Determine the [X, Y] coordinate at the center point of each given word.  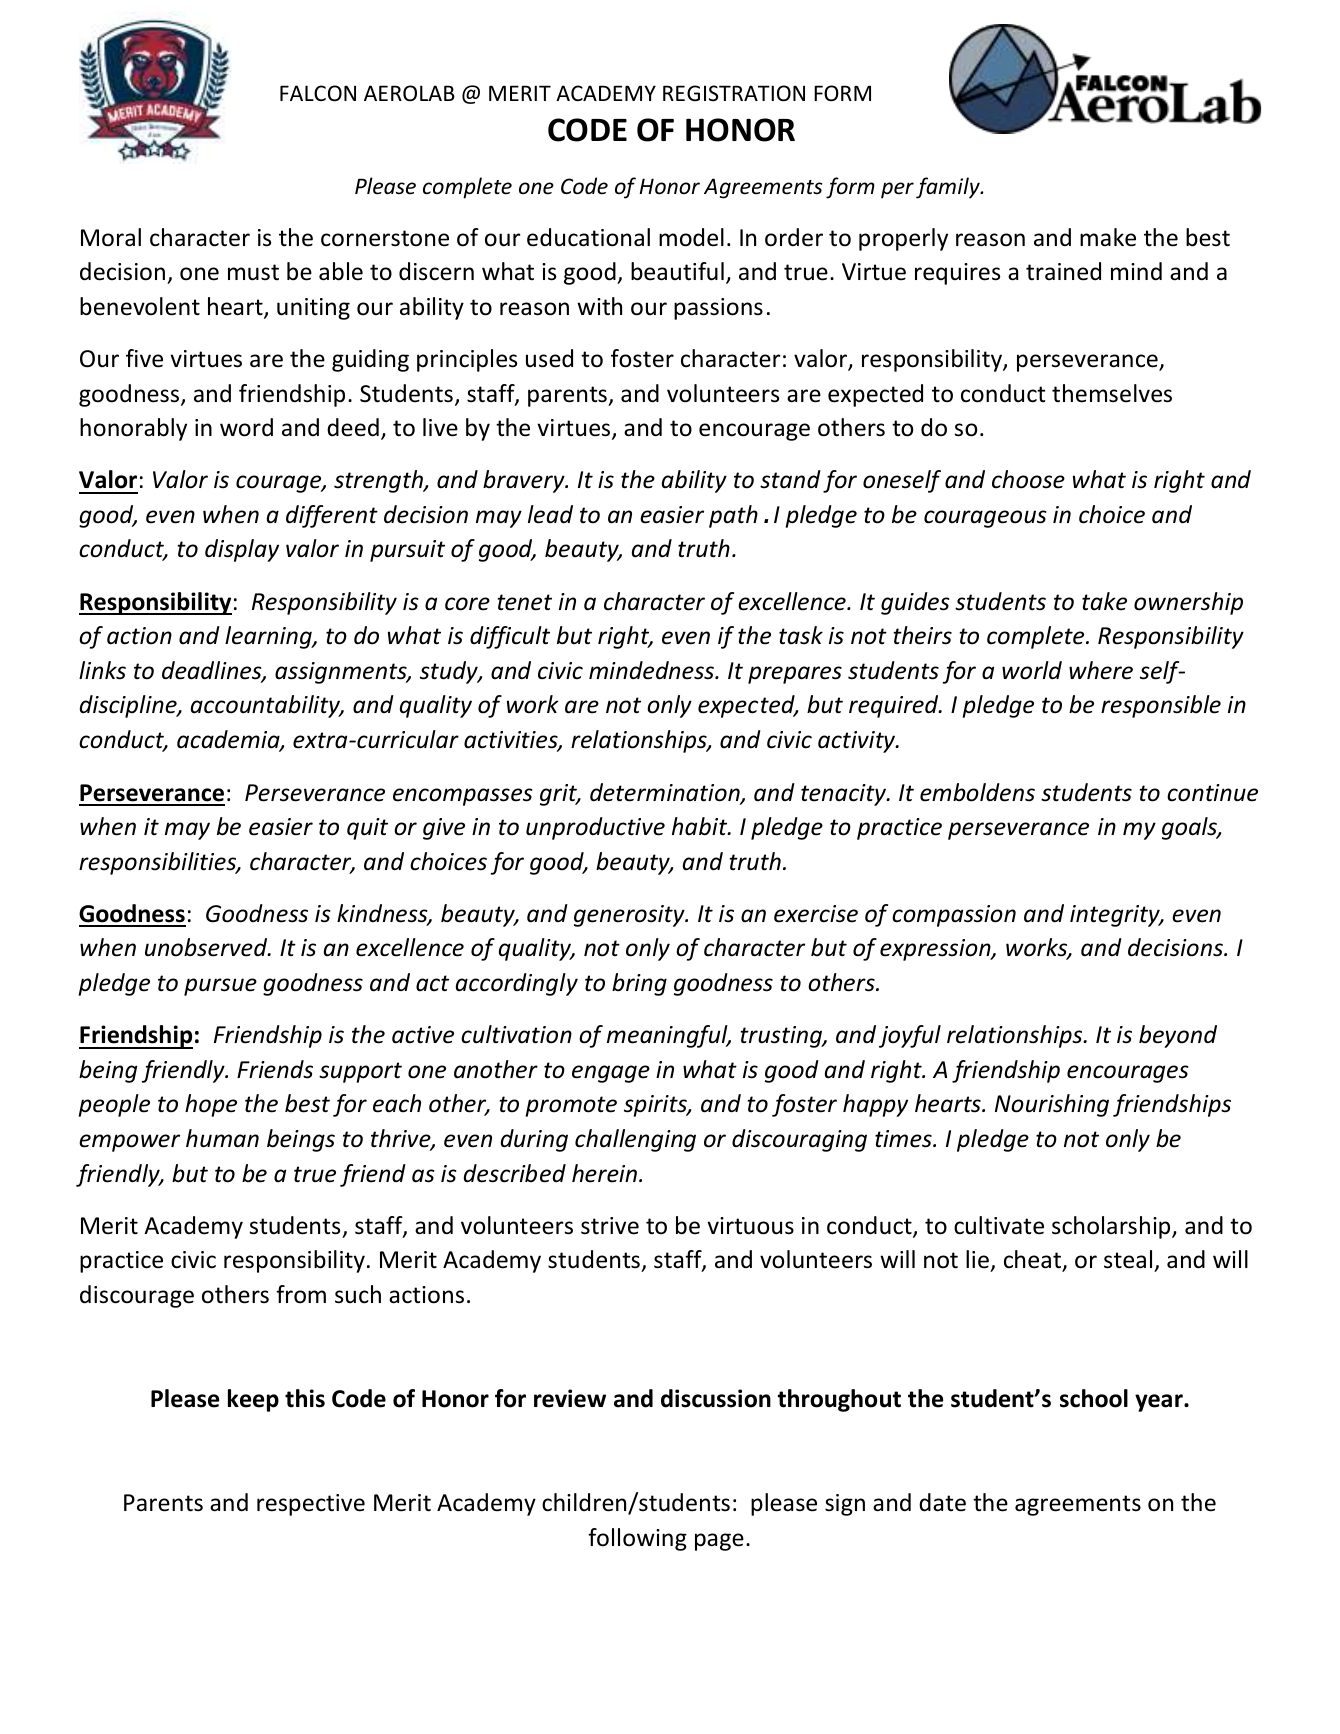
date [942, 1502]
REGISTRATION [734, 93]
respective [311, 1505]
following [637, 1539]
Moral [111, 237]
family [949, 188]
